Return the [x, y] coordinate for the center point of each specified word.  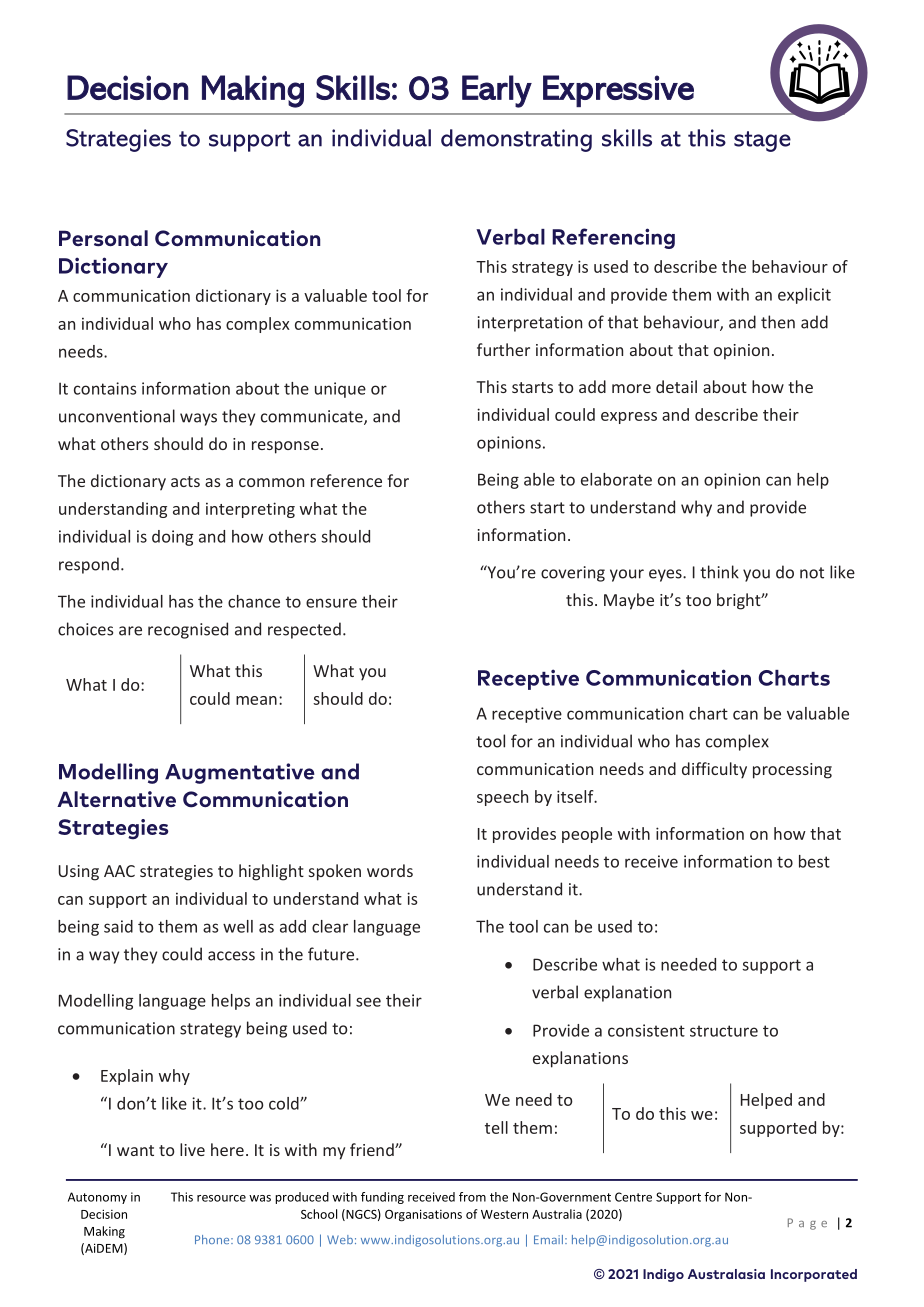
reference [346, 480]
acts [185, 481]
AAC [119, 871]
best [814, 861]
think [719, 572]
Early [497, 91]
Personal [103, 238]
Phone [213, 1239]
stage [762, 141]
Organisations [423, 1215]
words [390, 870]
